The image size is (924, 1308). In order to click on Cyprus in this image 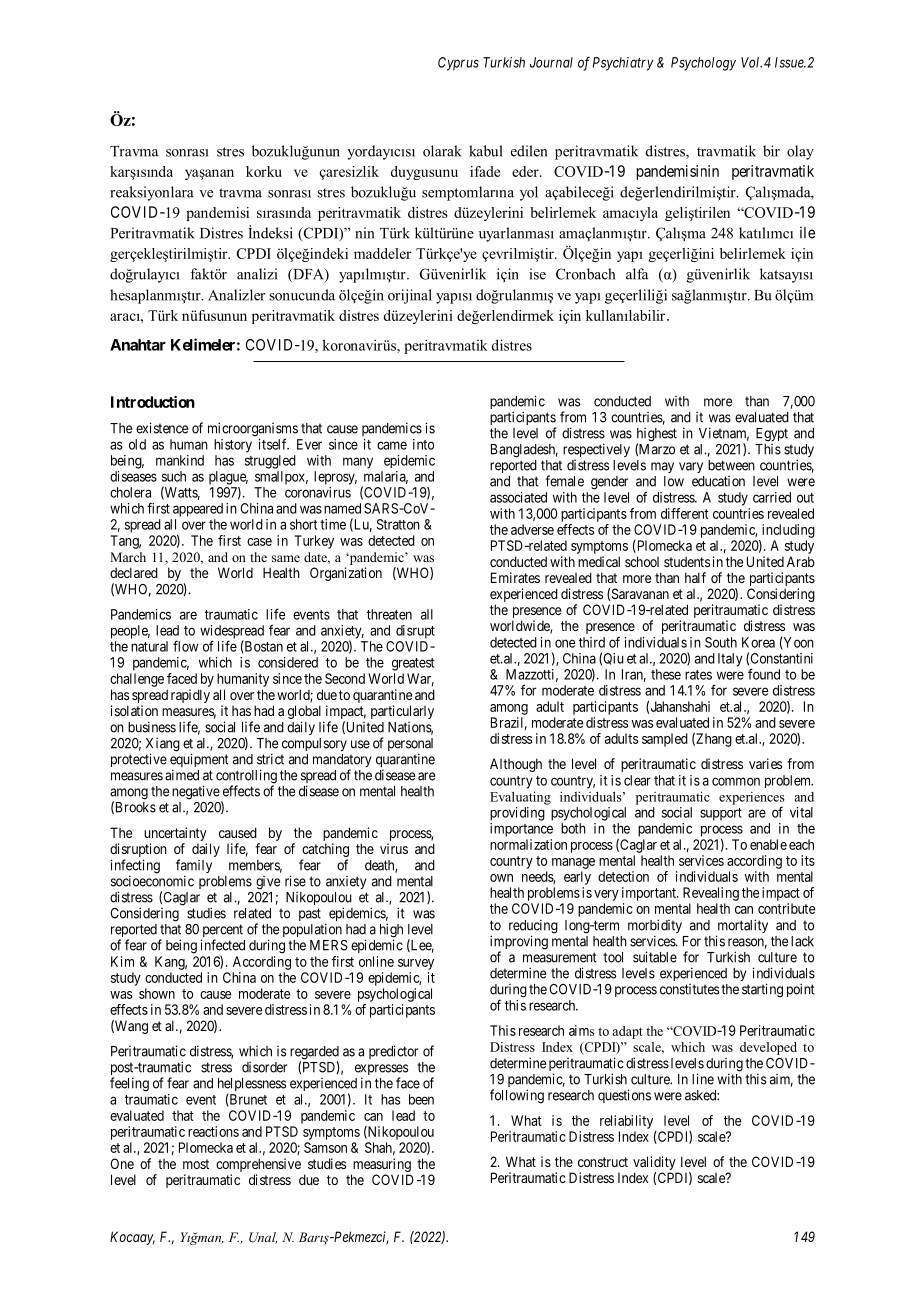, I will do `click(458, 64)`.
